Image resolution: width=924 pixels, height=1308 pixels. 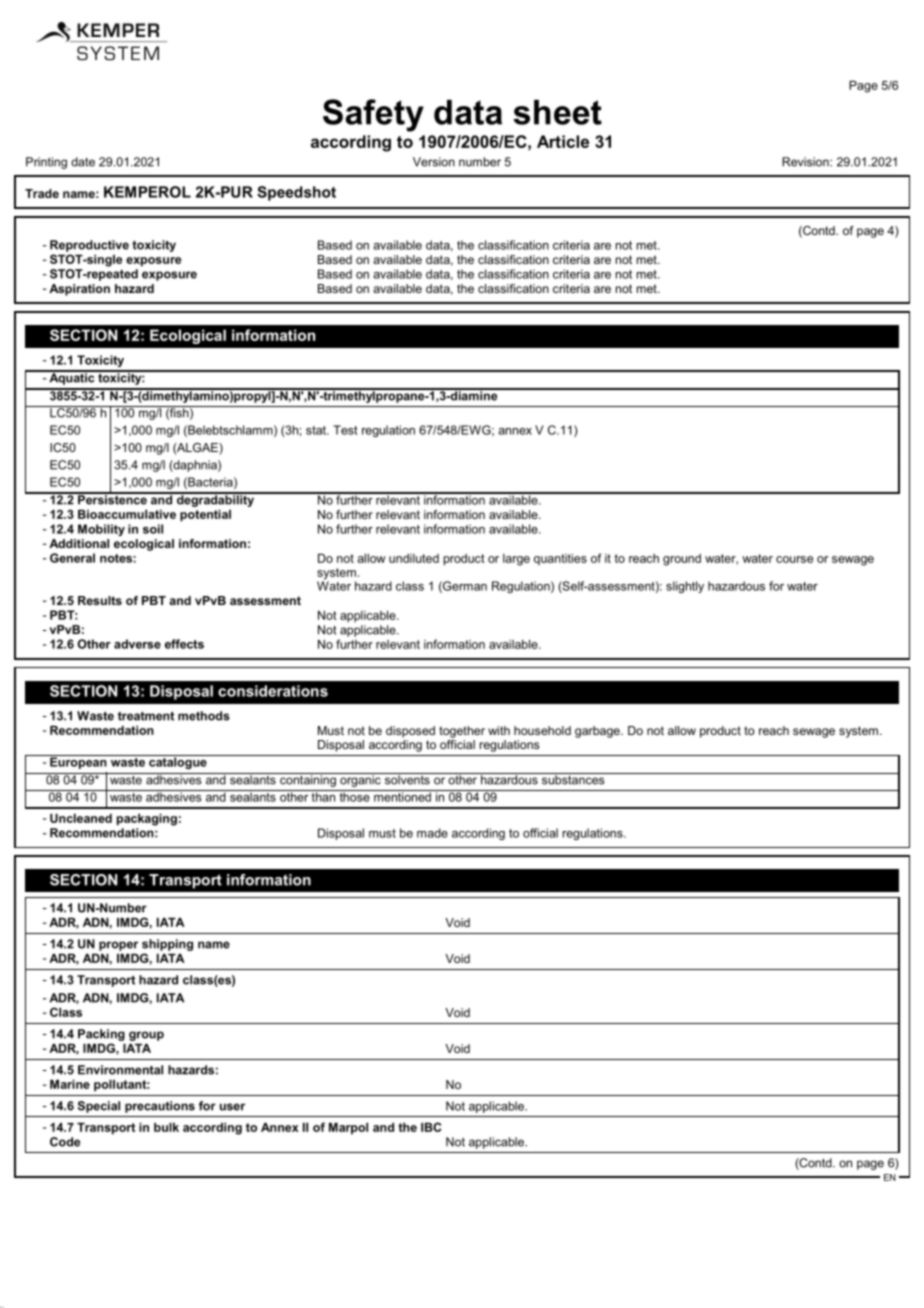 I want to click on precautions, so click(x=160, y=1107).
